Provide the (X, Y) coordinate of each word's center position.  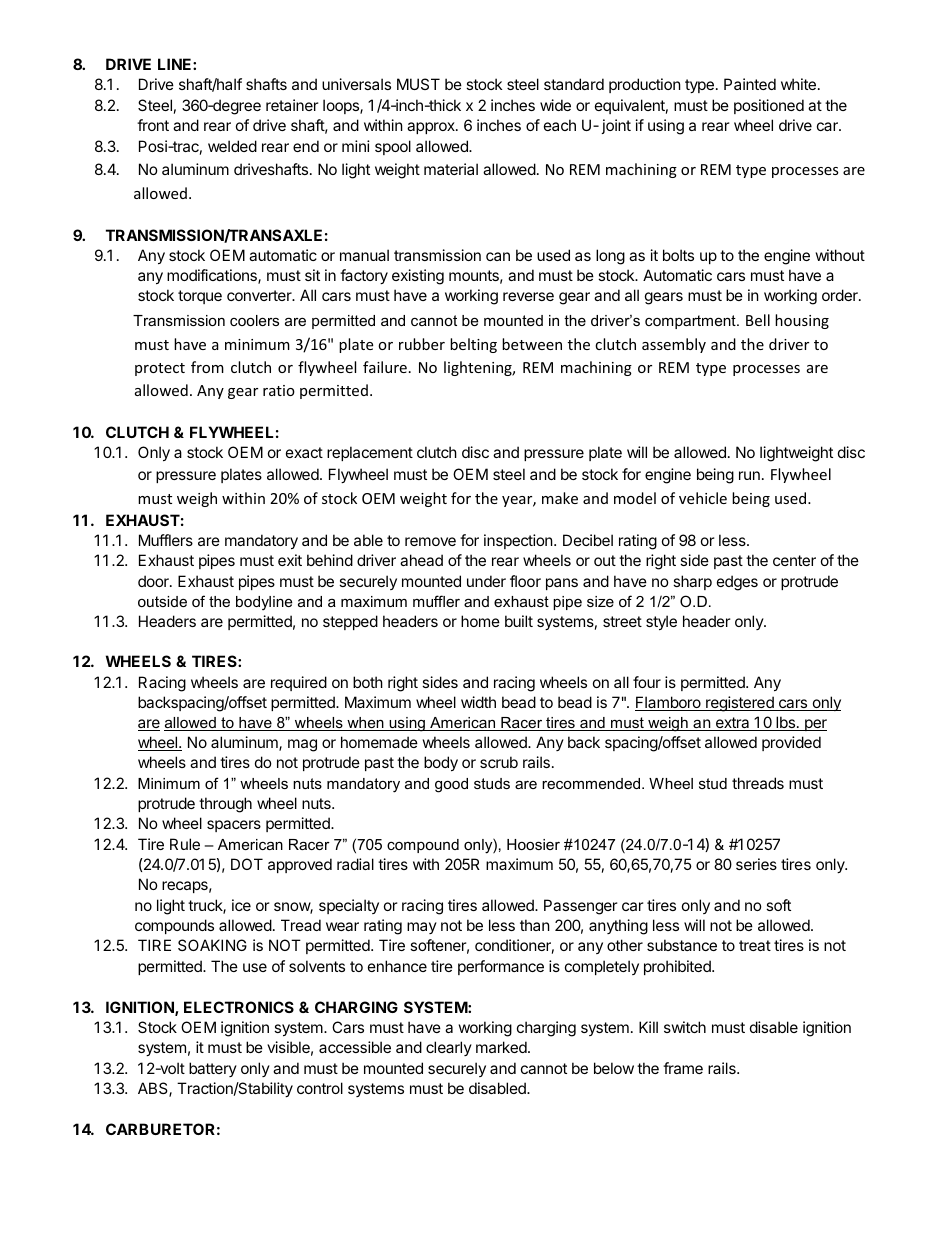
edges (737, 583)
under (486, 581)
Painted (750, 84)
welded (232, 146)
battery (213, 1069)
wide (555, 105)
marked (502, 1047)
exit (290, 560)
